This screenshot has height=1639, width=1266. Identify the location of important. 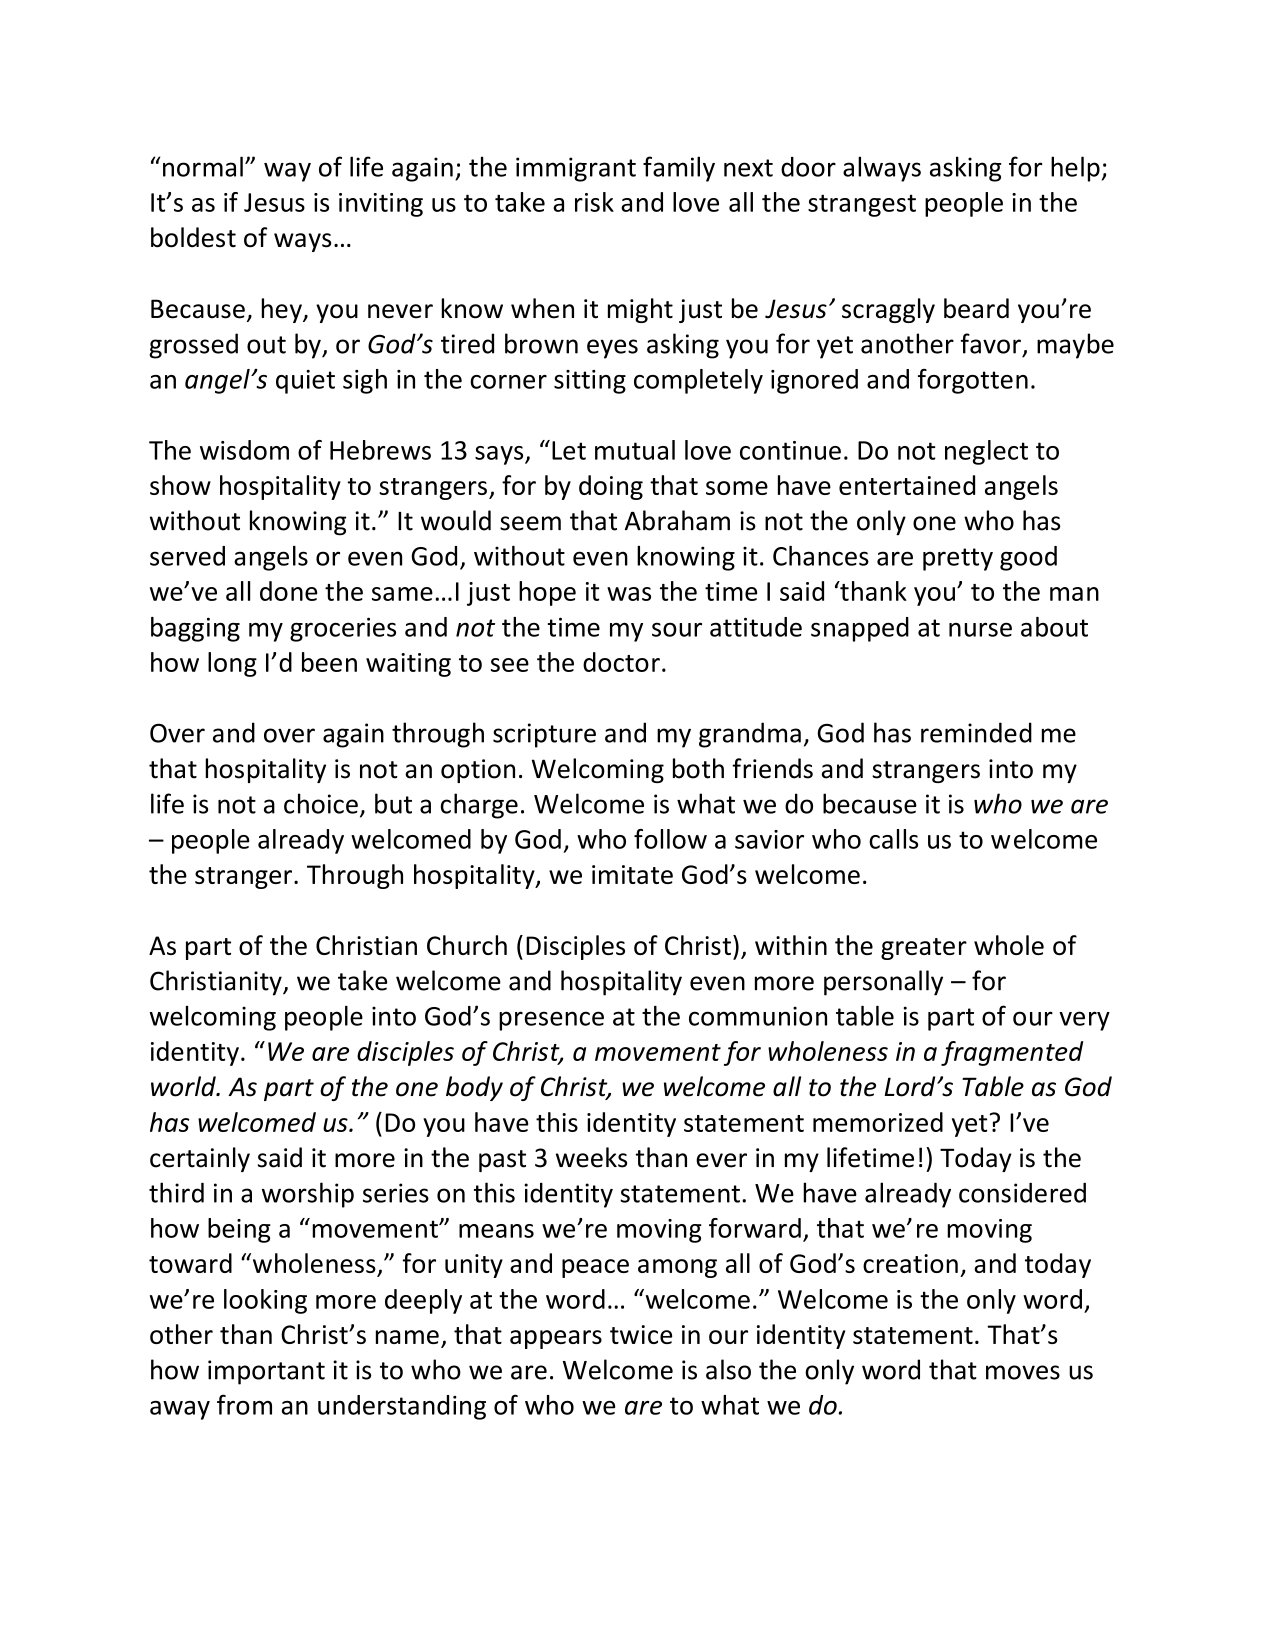
(266, 1372).
